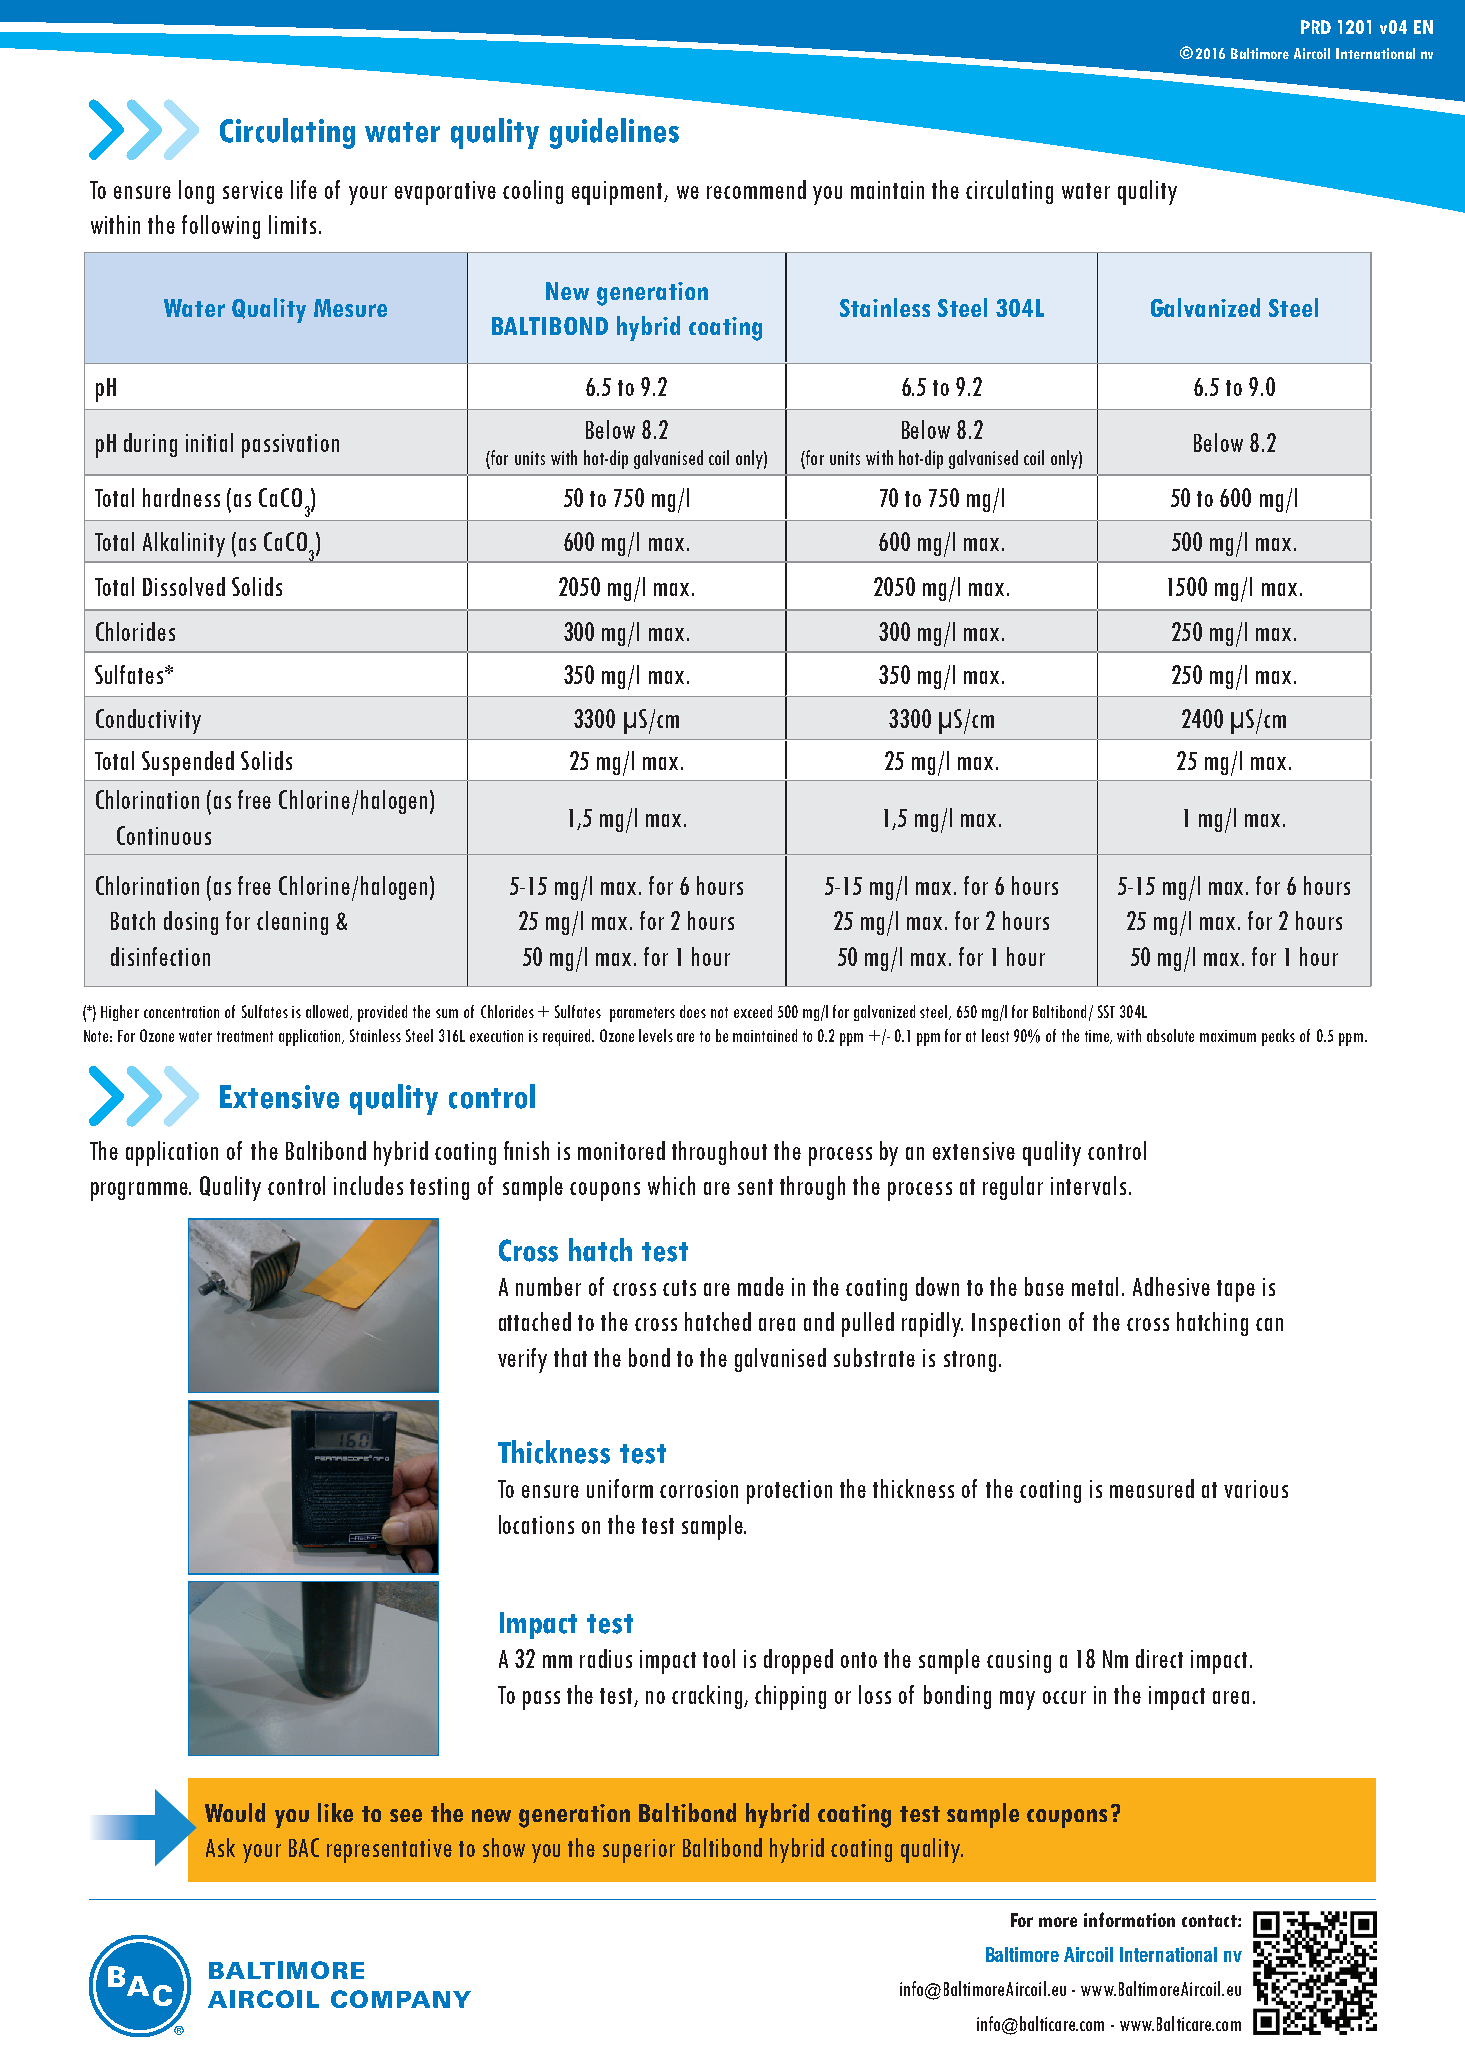  What do you see at coordinates (253, 190) in the page?
I see `service` at bounding box center [253, 190].
